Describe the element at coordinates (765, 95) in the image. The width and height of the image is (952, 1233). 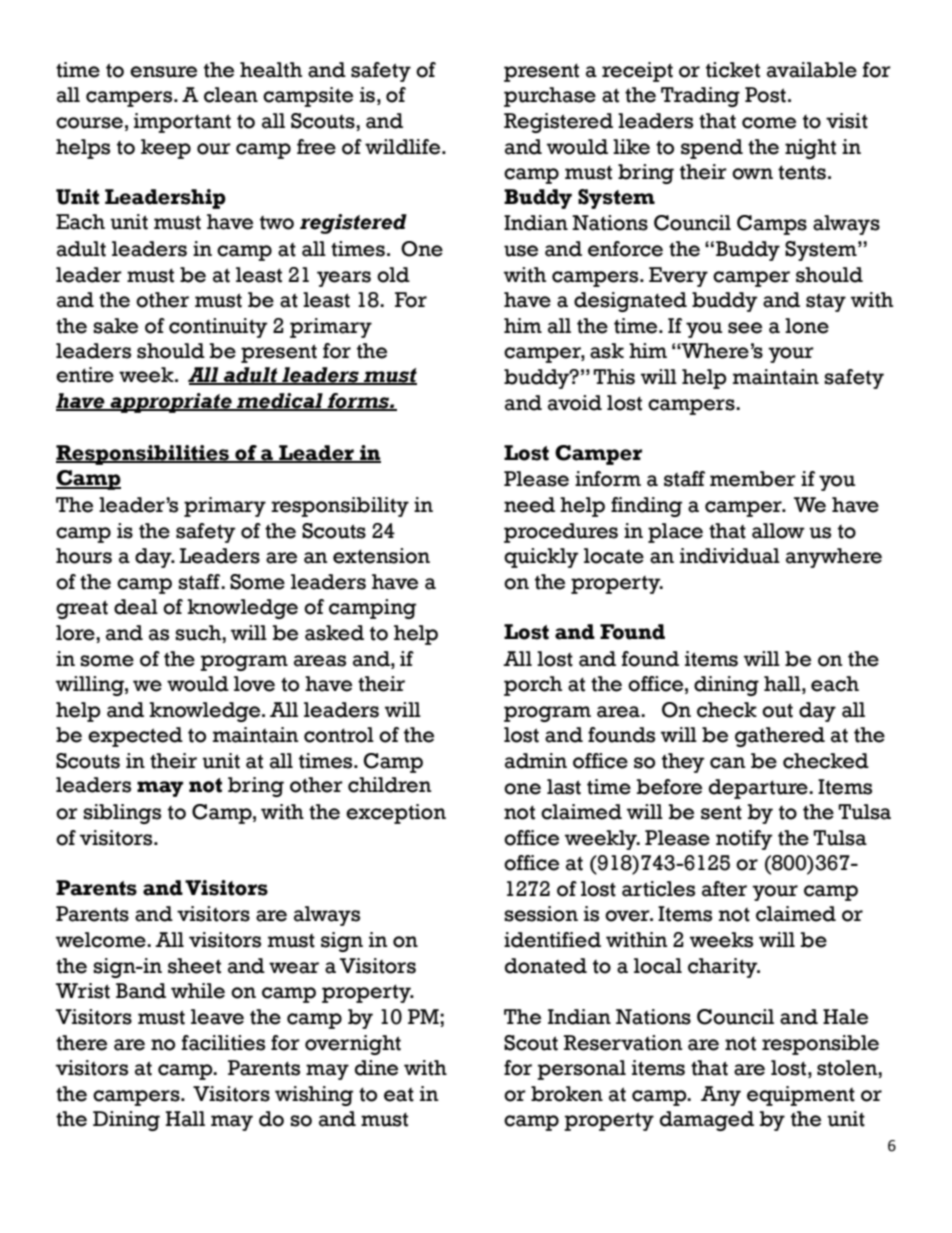
I see `Post` at that location.
